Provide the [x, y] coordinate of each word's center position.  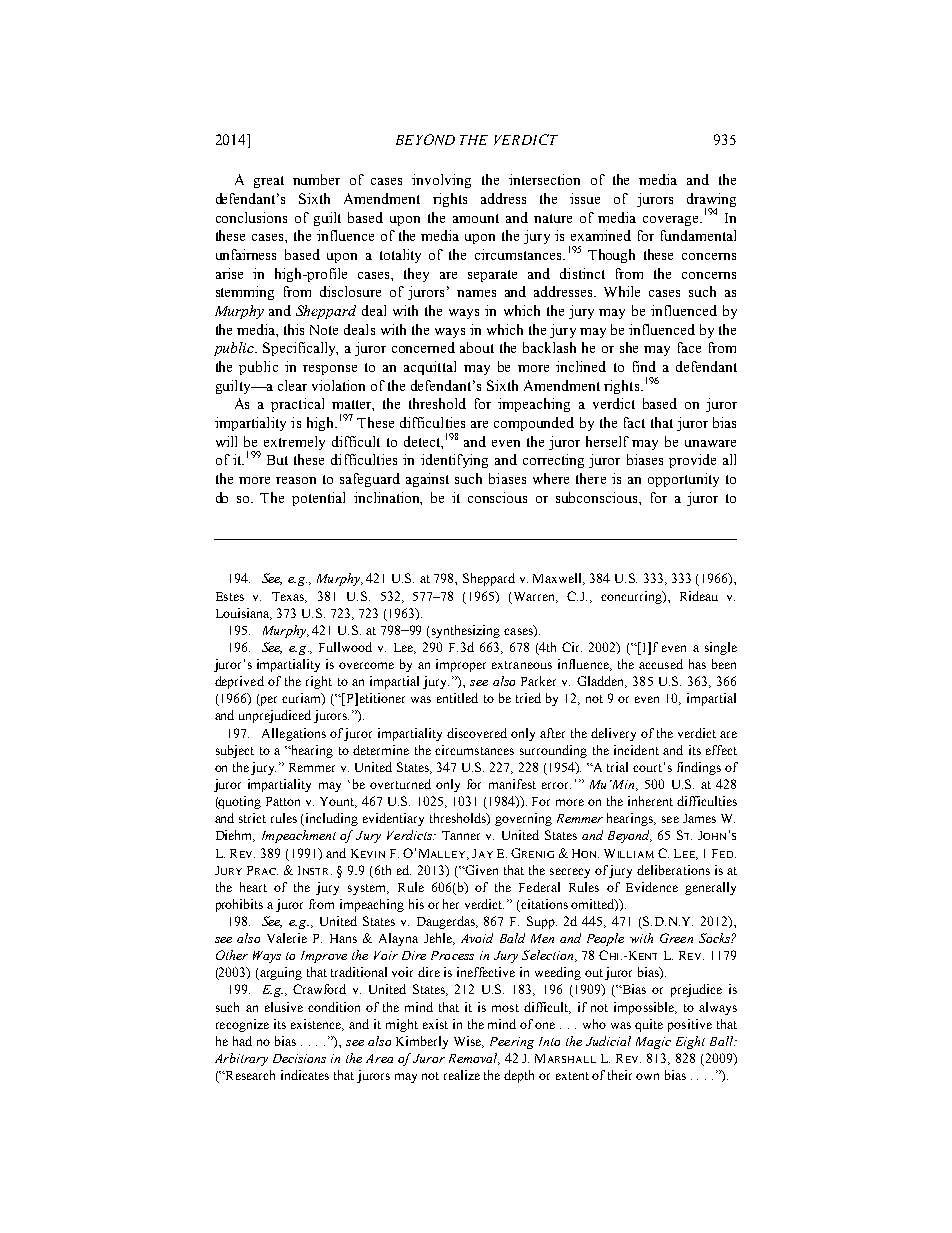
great [269, 182]
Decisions [299, 1058]
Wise [469, 1042]
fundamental [698, 235]
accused [661, 664]
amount [476, 218]
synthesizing [464, 631]
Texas [289, 597]
